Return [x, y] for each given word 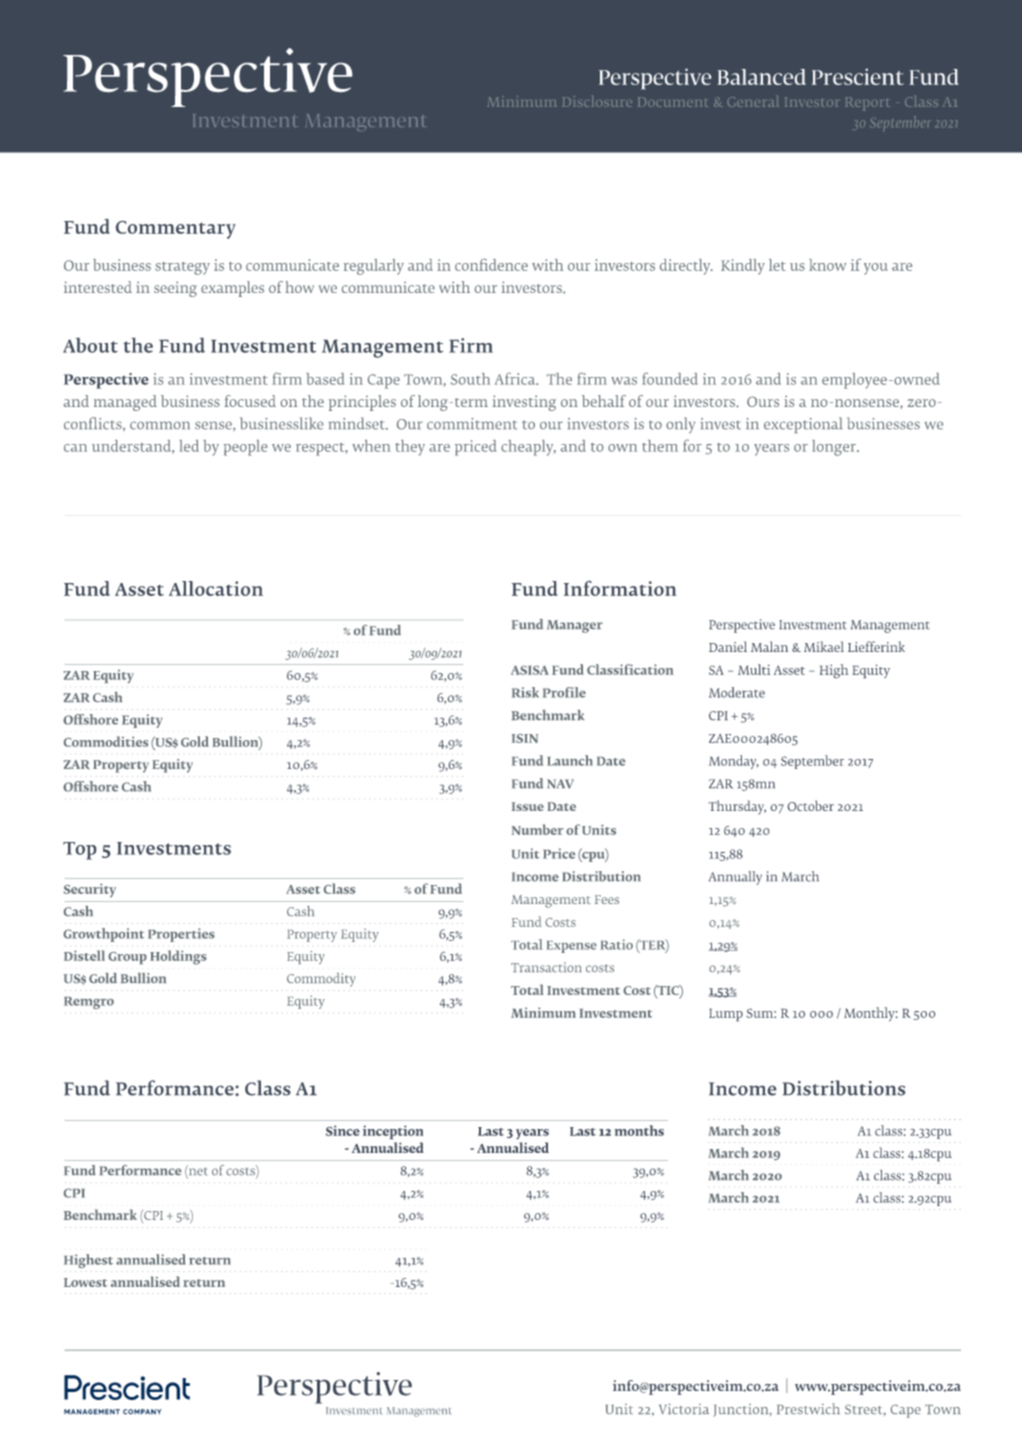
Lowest [85, 1282]
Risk [525, 692]
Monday [734, 762]
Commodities [106, 741]
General [752, 101]
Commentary [176, 230]
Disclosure [597, 101]
